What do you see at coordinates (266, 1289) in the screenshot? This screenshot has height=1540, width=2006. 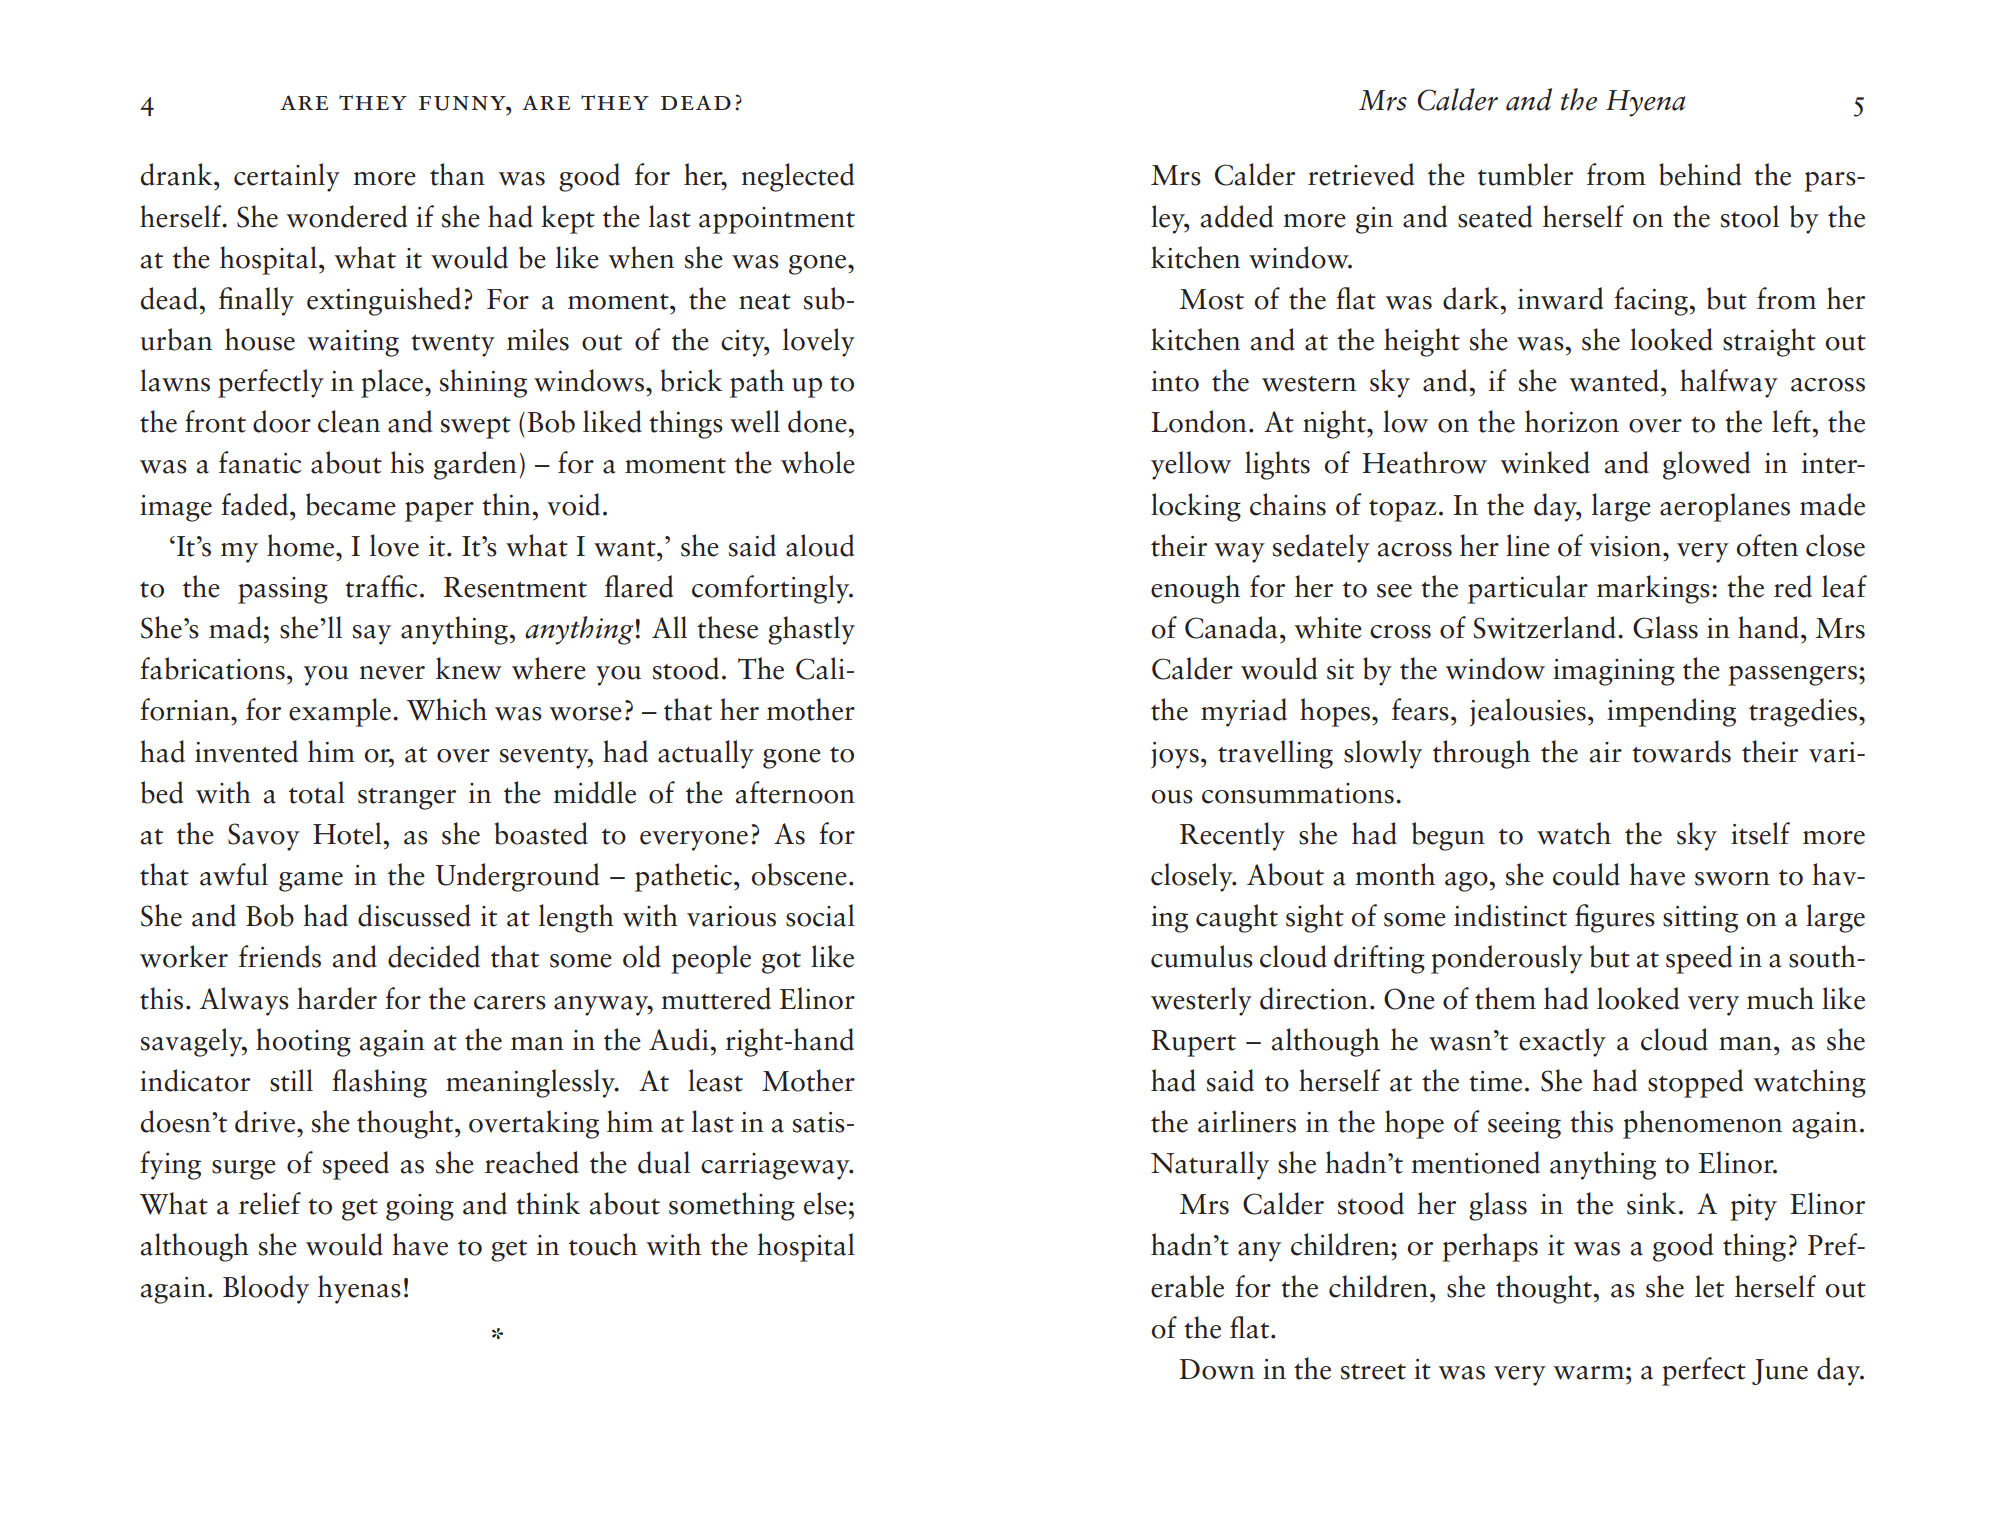 I see `Bloody` at bounding box center [266, 1289].
